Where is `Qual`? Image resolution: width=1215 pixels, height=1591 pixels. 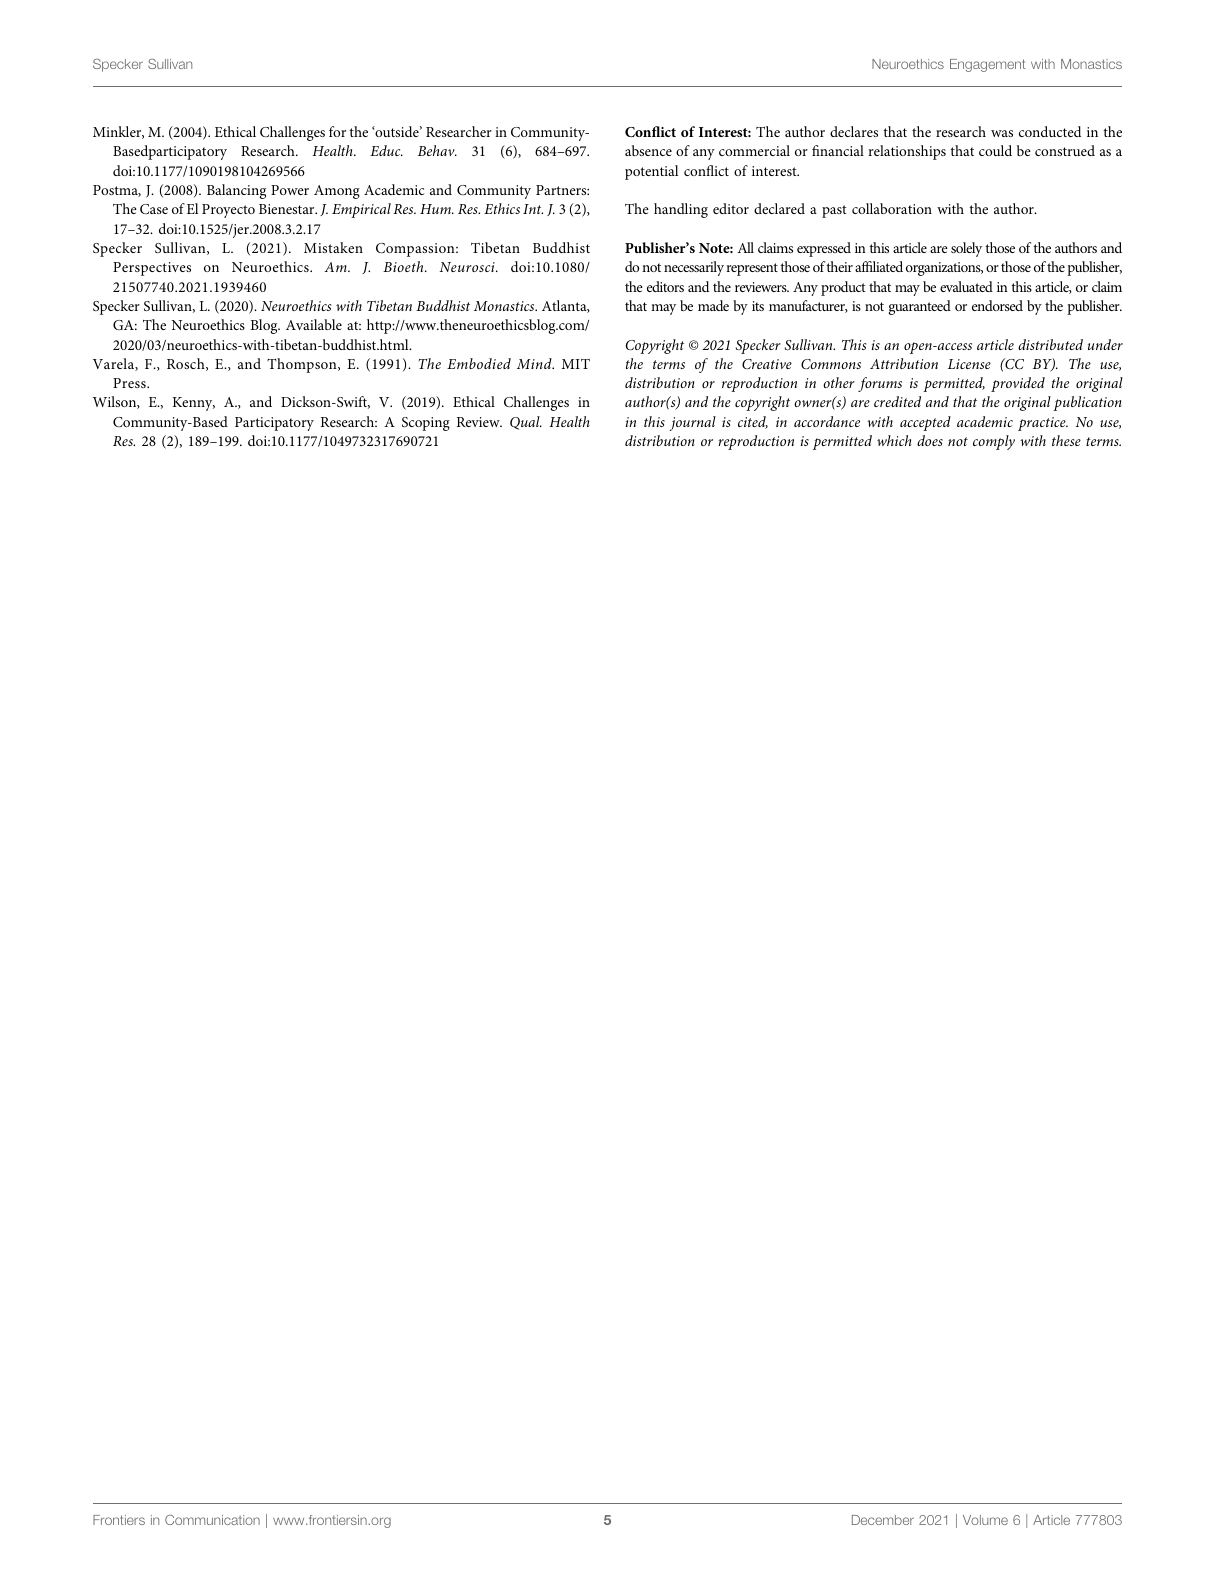 Qual is located at coordinates (526, 423).
